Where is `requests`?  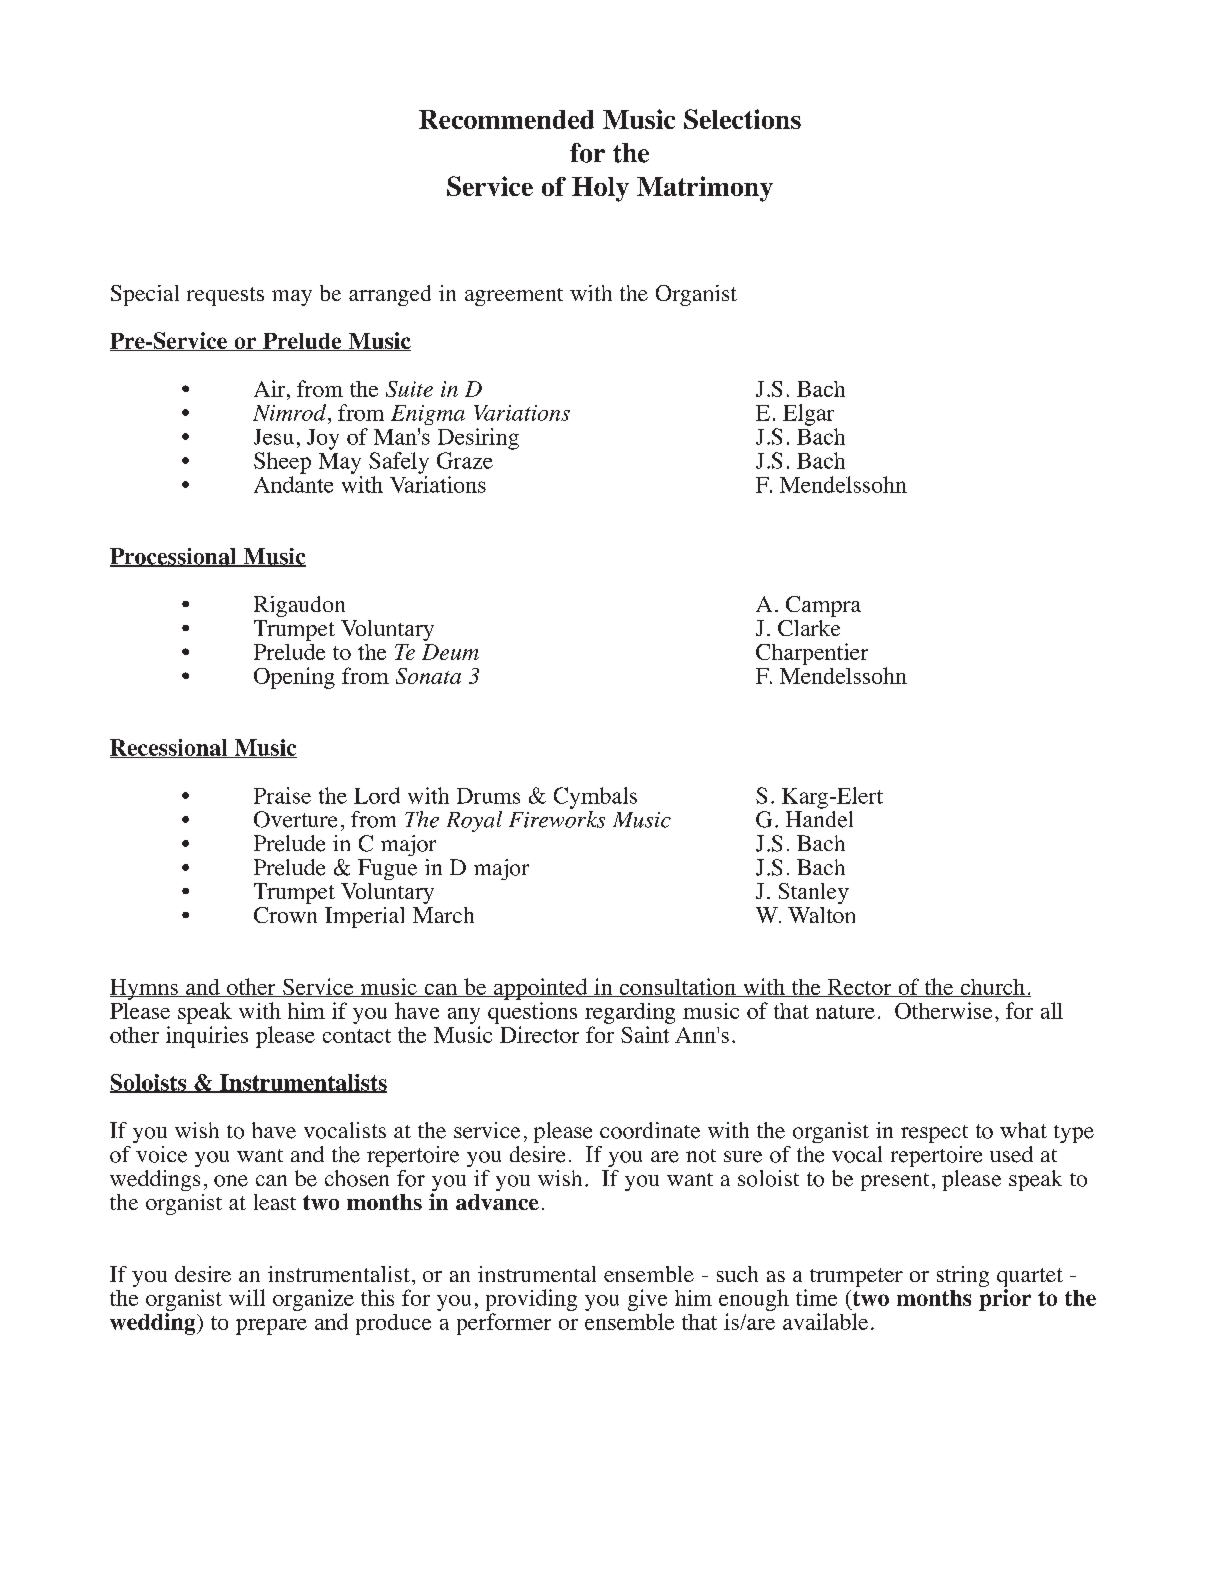
requests is located at coordinates (225, 296).
